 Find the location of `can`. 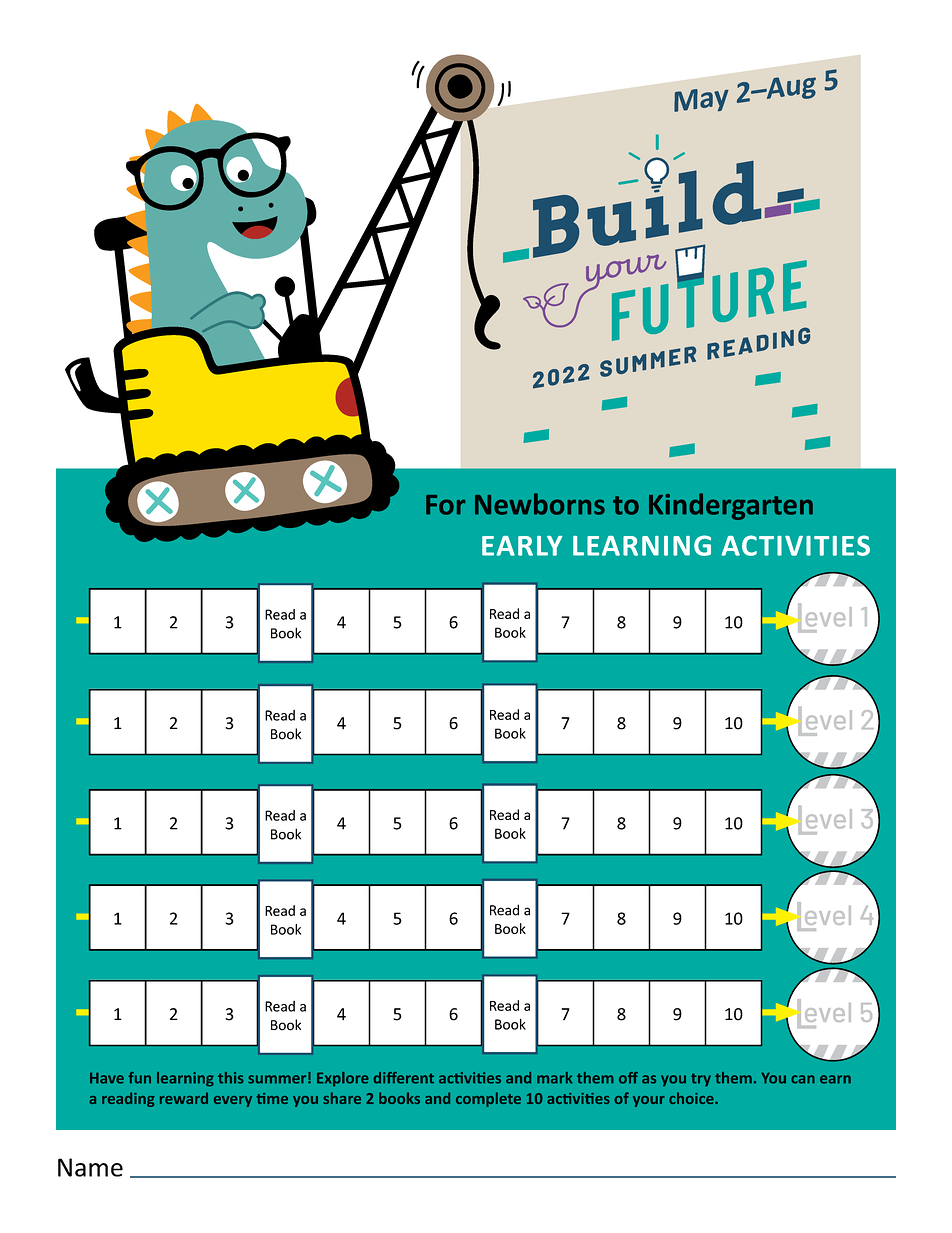

can is located at coordinates (803, 1079).
